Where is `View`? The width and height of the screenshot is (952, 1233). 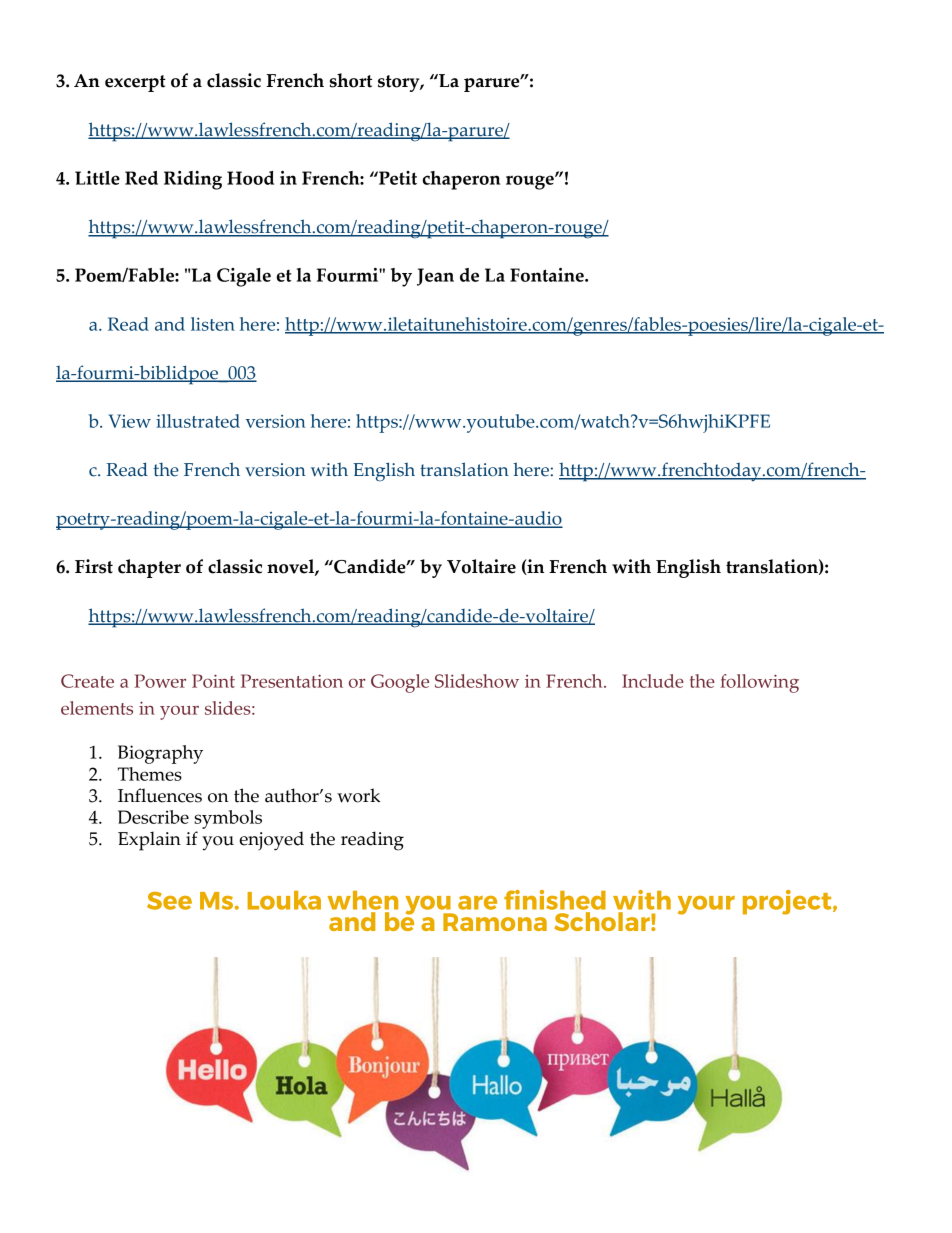 View is located at coordinates (130, 421).
